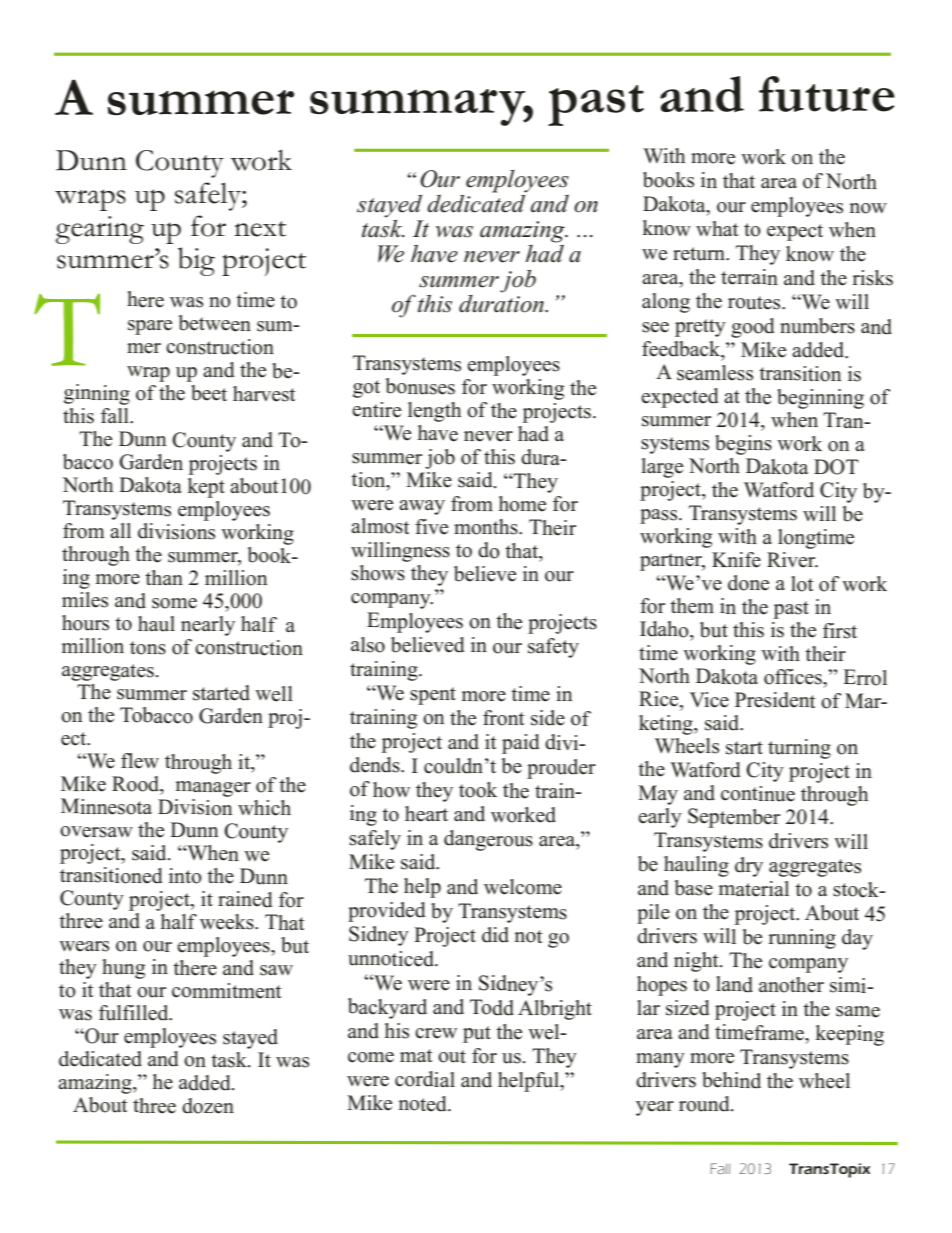 The width and height of the screenshot is (952, 1233). Describe the element at coordinates (488, 840) in the screenshot. I see `dangerous` at that location.
